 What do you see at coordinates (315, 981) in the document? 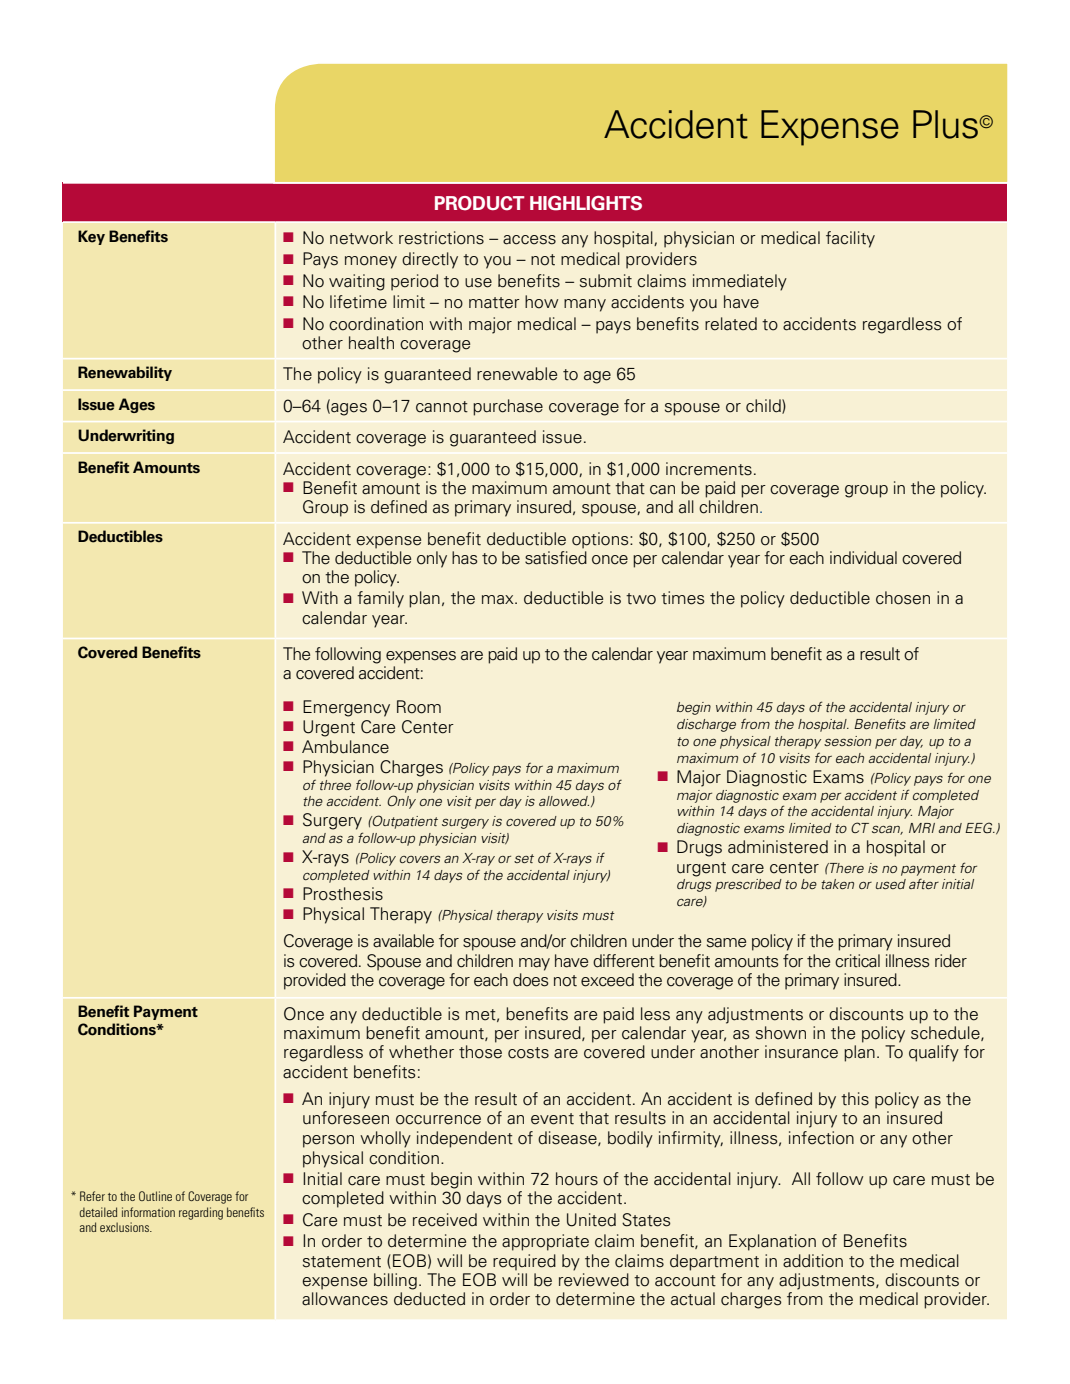
I see `provided` at bounding box center [315, 981].
